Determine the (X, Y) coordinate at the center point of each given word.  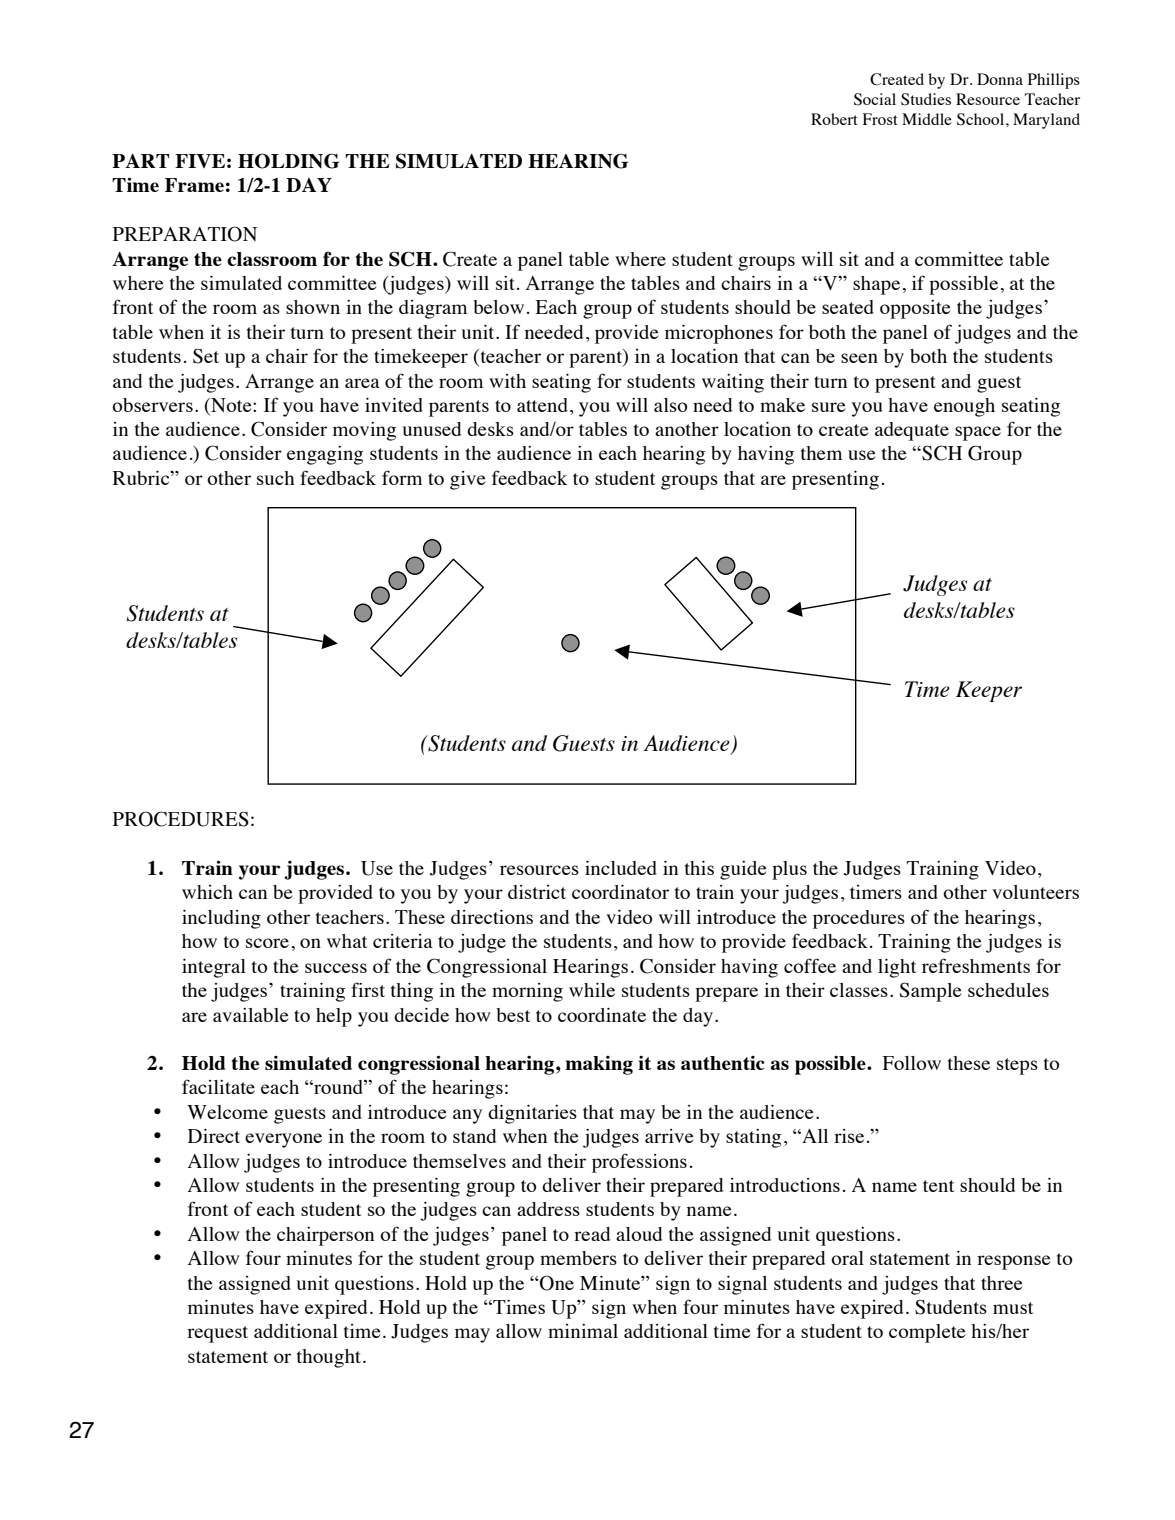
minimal (583, 1331)
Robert (834, 119)
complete (927, 1333)
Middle (927, 119)
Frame (194, 185)
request (217, 1334)
